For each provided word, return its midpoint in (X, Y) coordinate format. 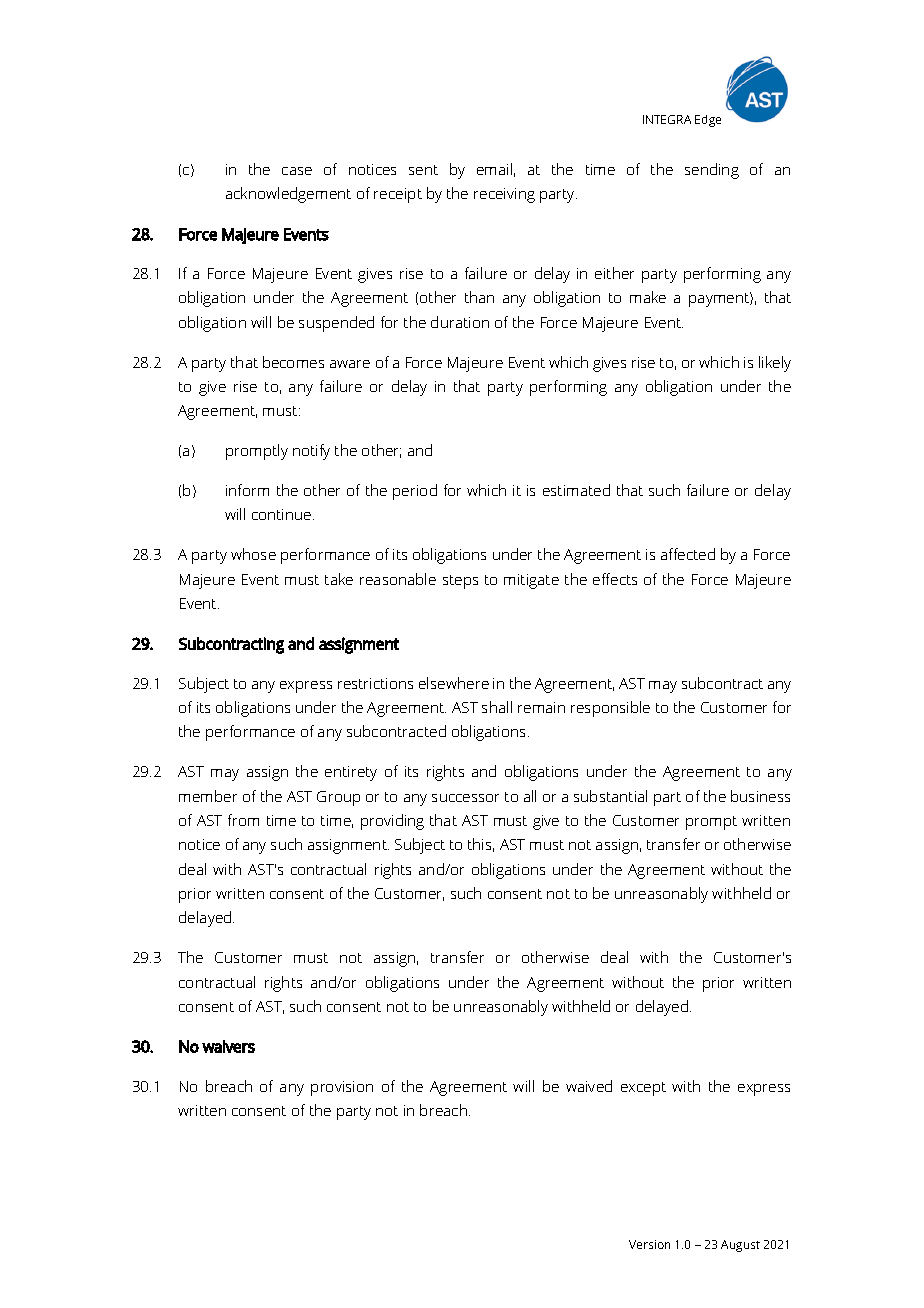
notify (311, 452)
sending (712, 171)
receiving (504, 195)
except (643, 1089)
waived (589, 1086)
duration (460, 322)
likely (775, 364)
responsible (610, 709)
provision (342, 1088)
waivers (228, 1046)
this (481, 845)
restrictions (375, 683)
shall (497, 707)
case (297, 171)
